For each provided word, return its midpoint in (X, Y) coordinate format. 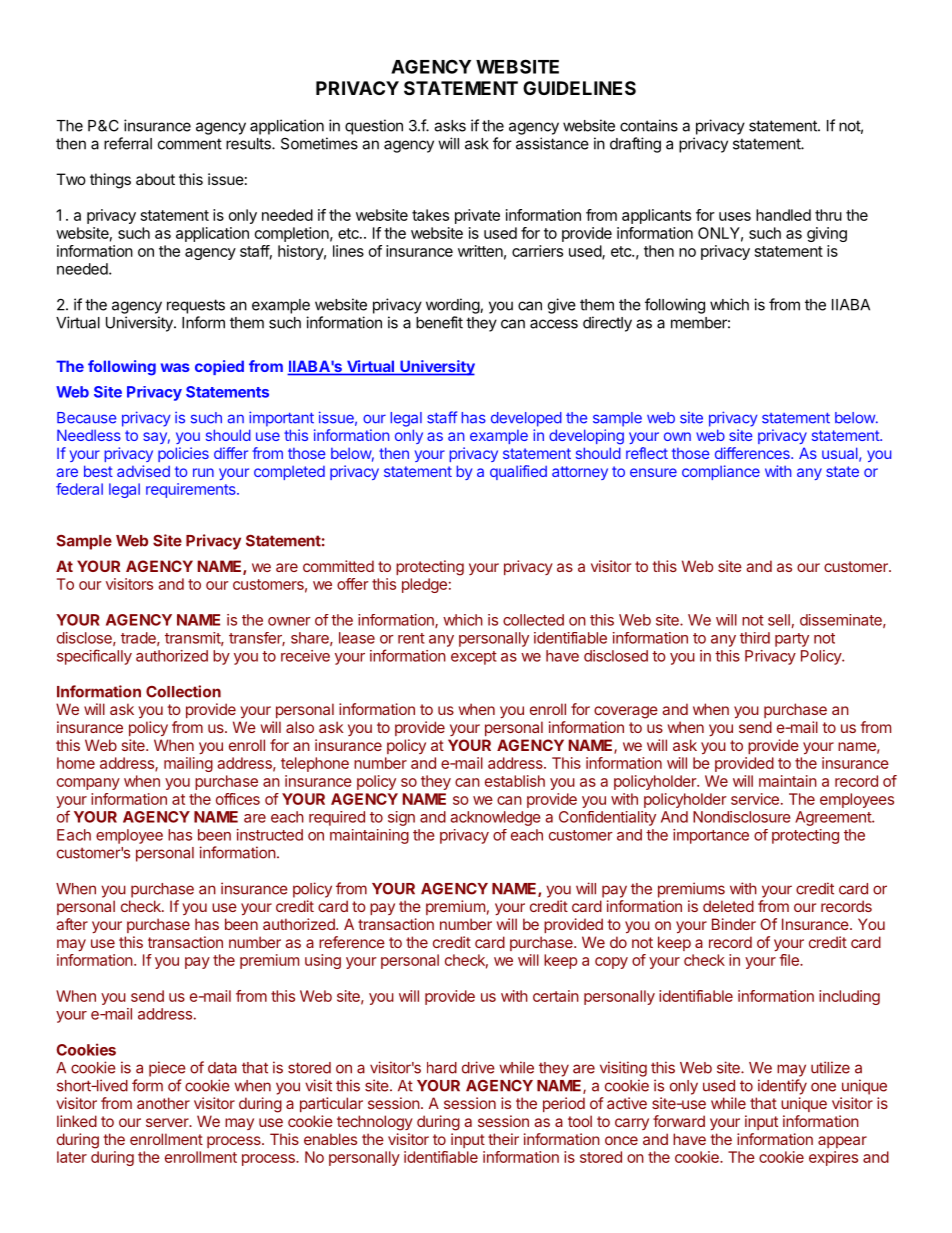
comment (190, 144)
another (163, 1103)
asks (450, 126)
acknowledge (495, 818)
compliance (721, 472)
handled (783, 215)
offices (238, 799)
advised (143, 471)
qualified (518, 472)
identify (782, 1087)
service (755, 799)
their (503, 1139)
